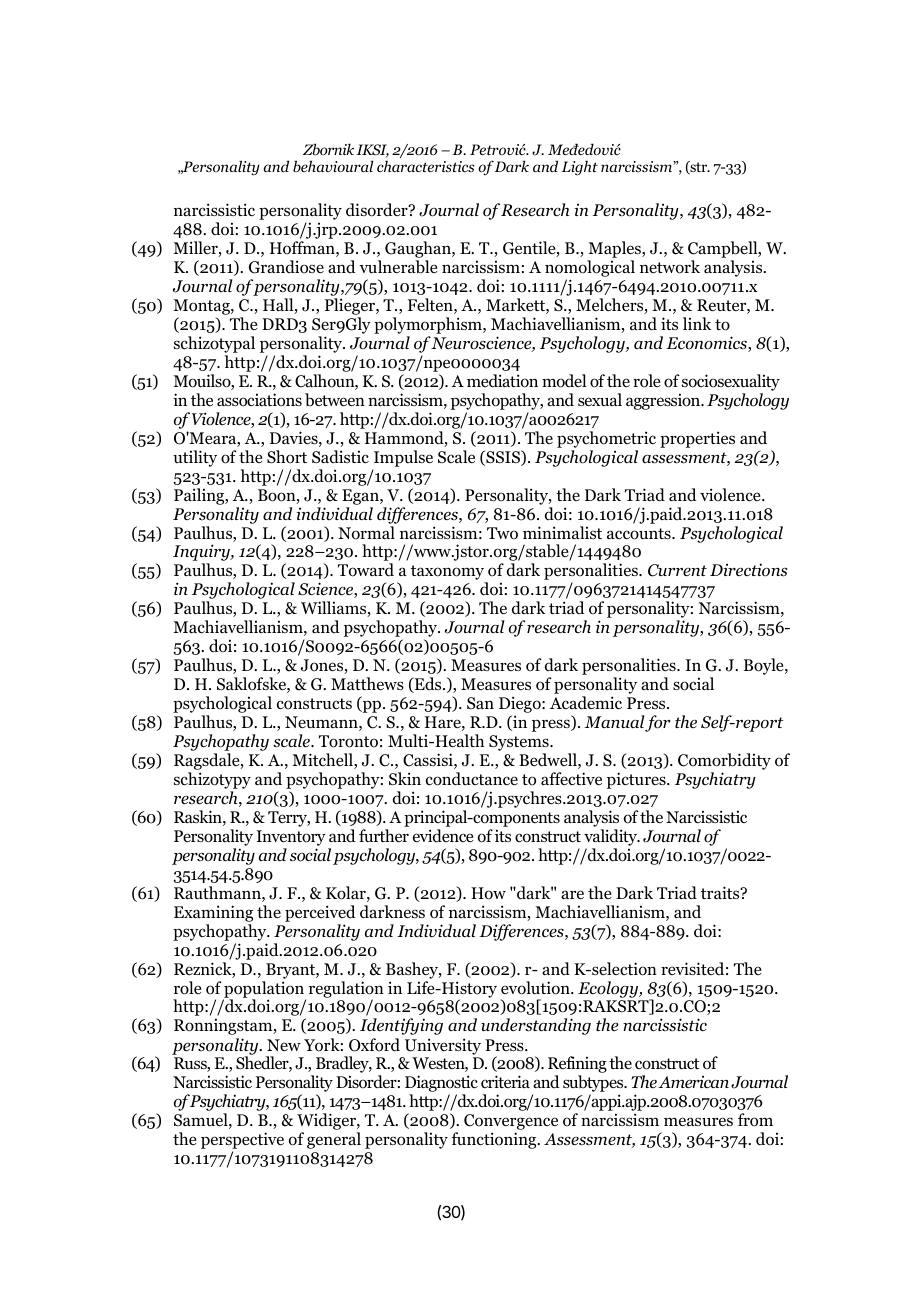  I want to click on behavioural, so click(333, 166).
